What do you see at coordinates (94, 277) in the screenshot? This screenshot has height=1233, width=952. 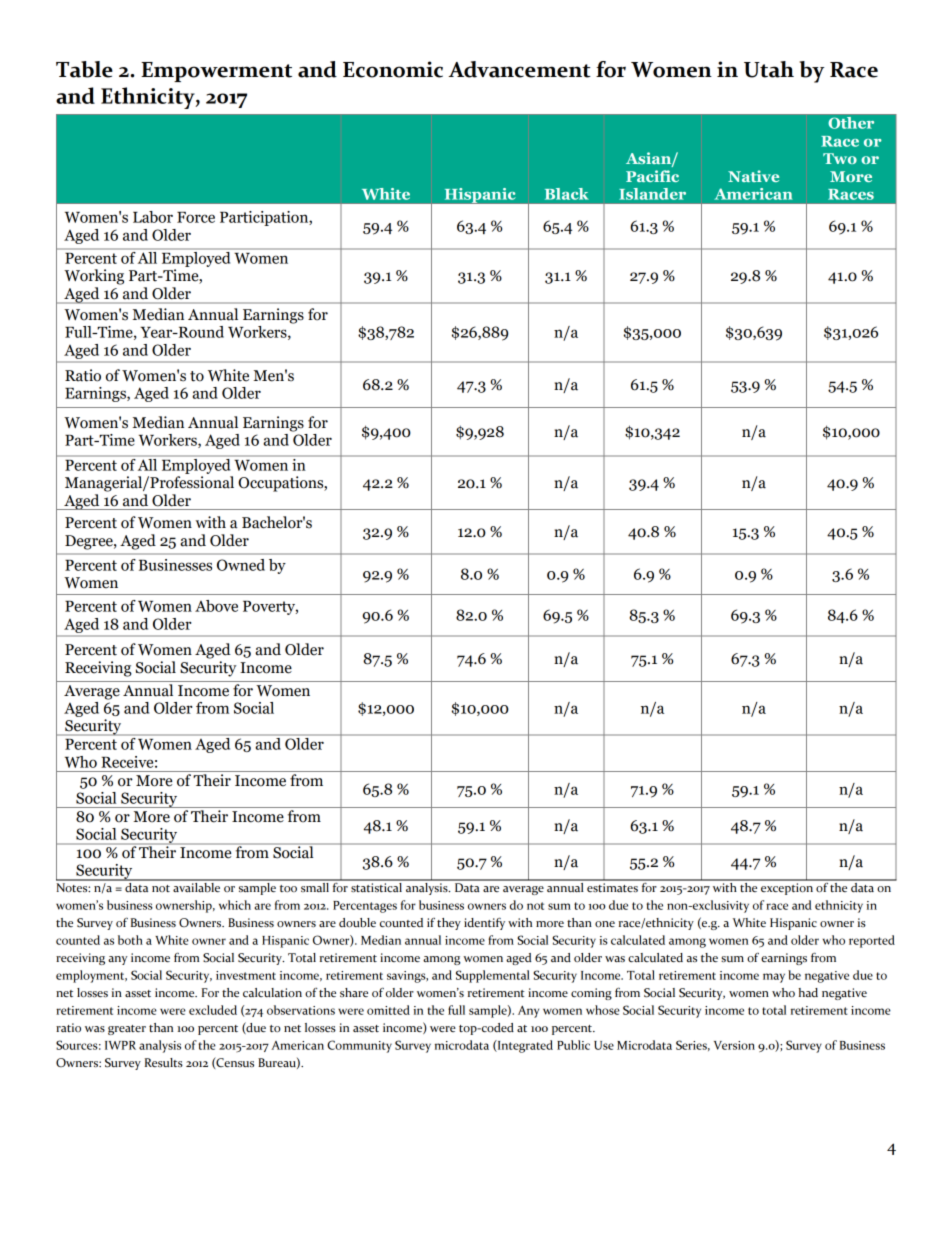 I see `Working` at bounding box center [94, 277].
